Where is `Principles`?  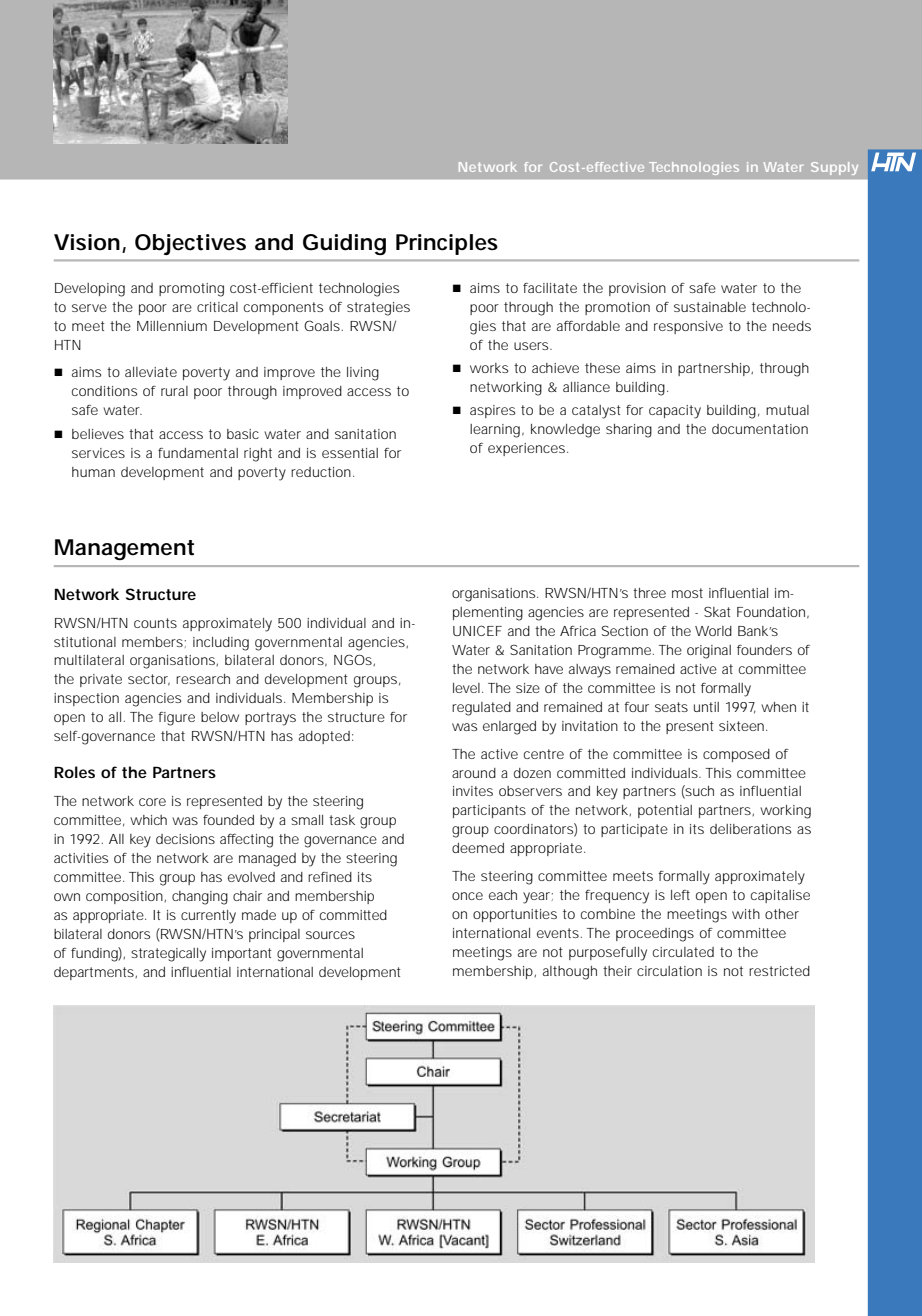
Principles is located at coordinates (447, 244).
